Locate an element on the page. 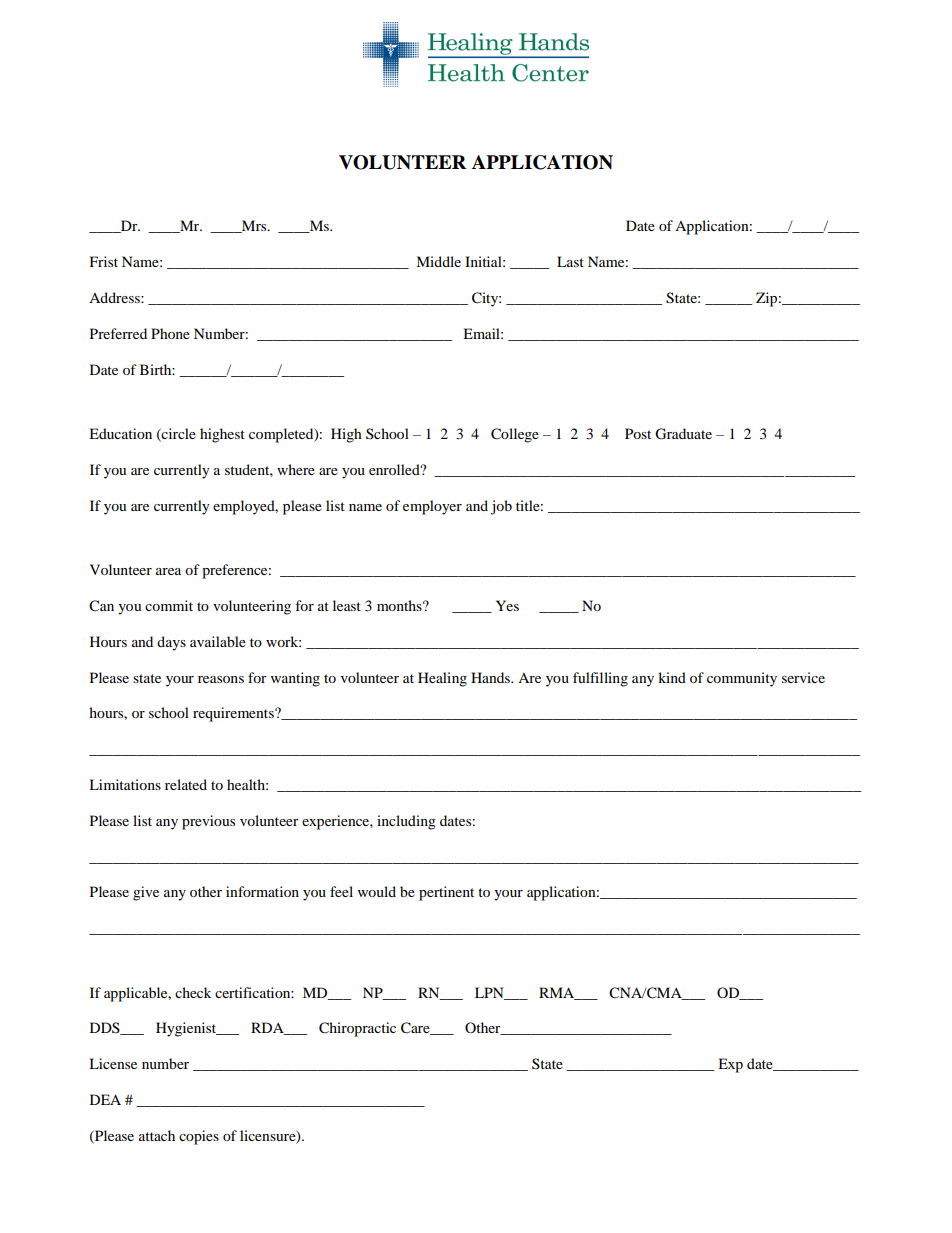  Healing is located at coordinates (442, 679).
